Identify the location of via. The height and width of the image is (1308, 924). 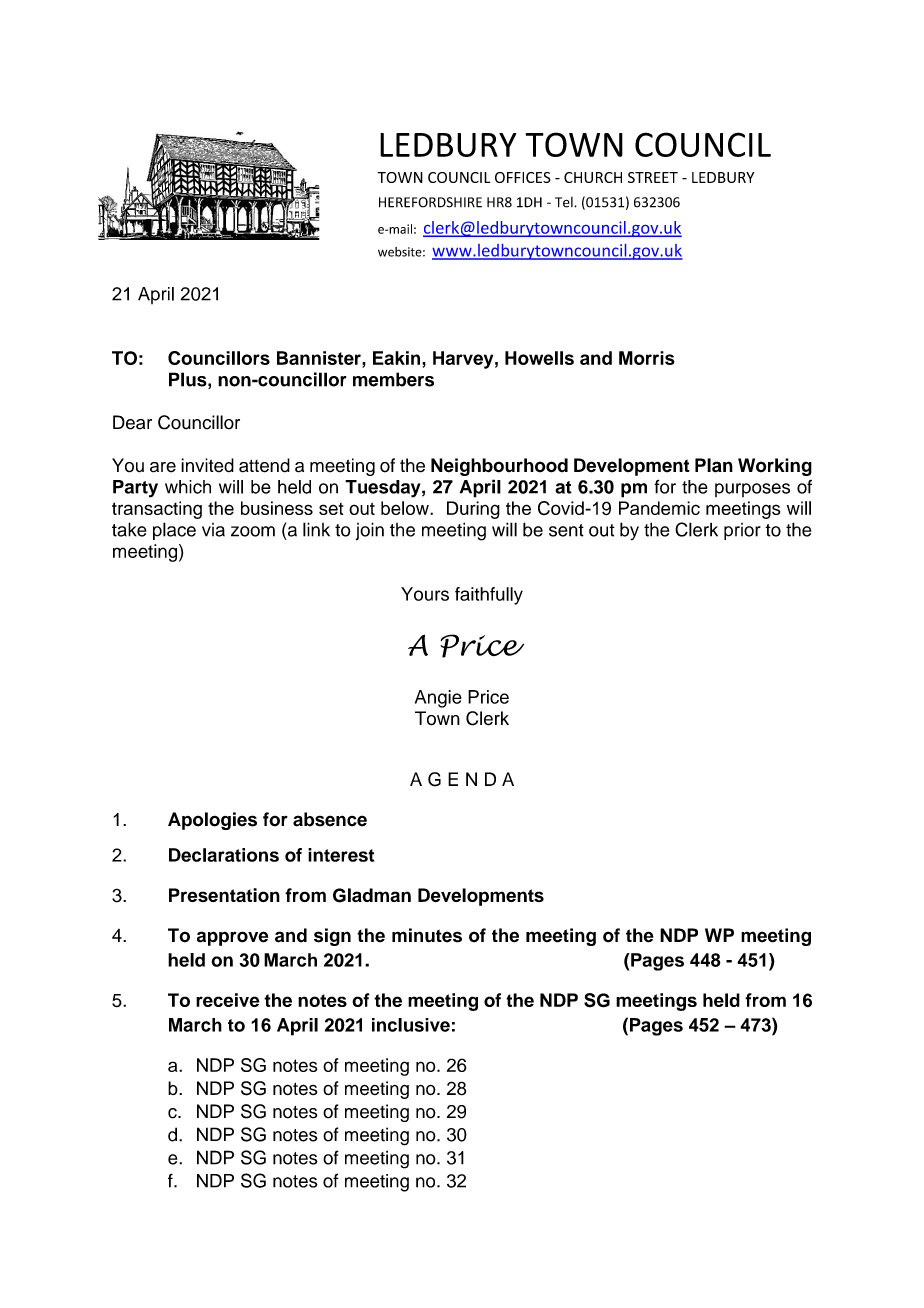
(213, 530).
